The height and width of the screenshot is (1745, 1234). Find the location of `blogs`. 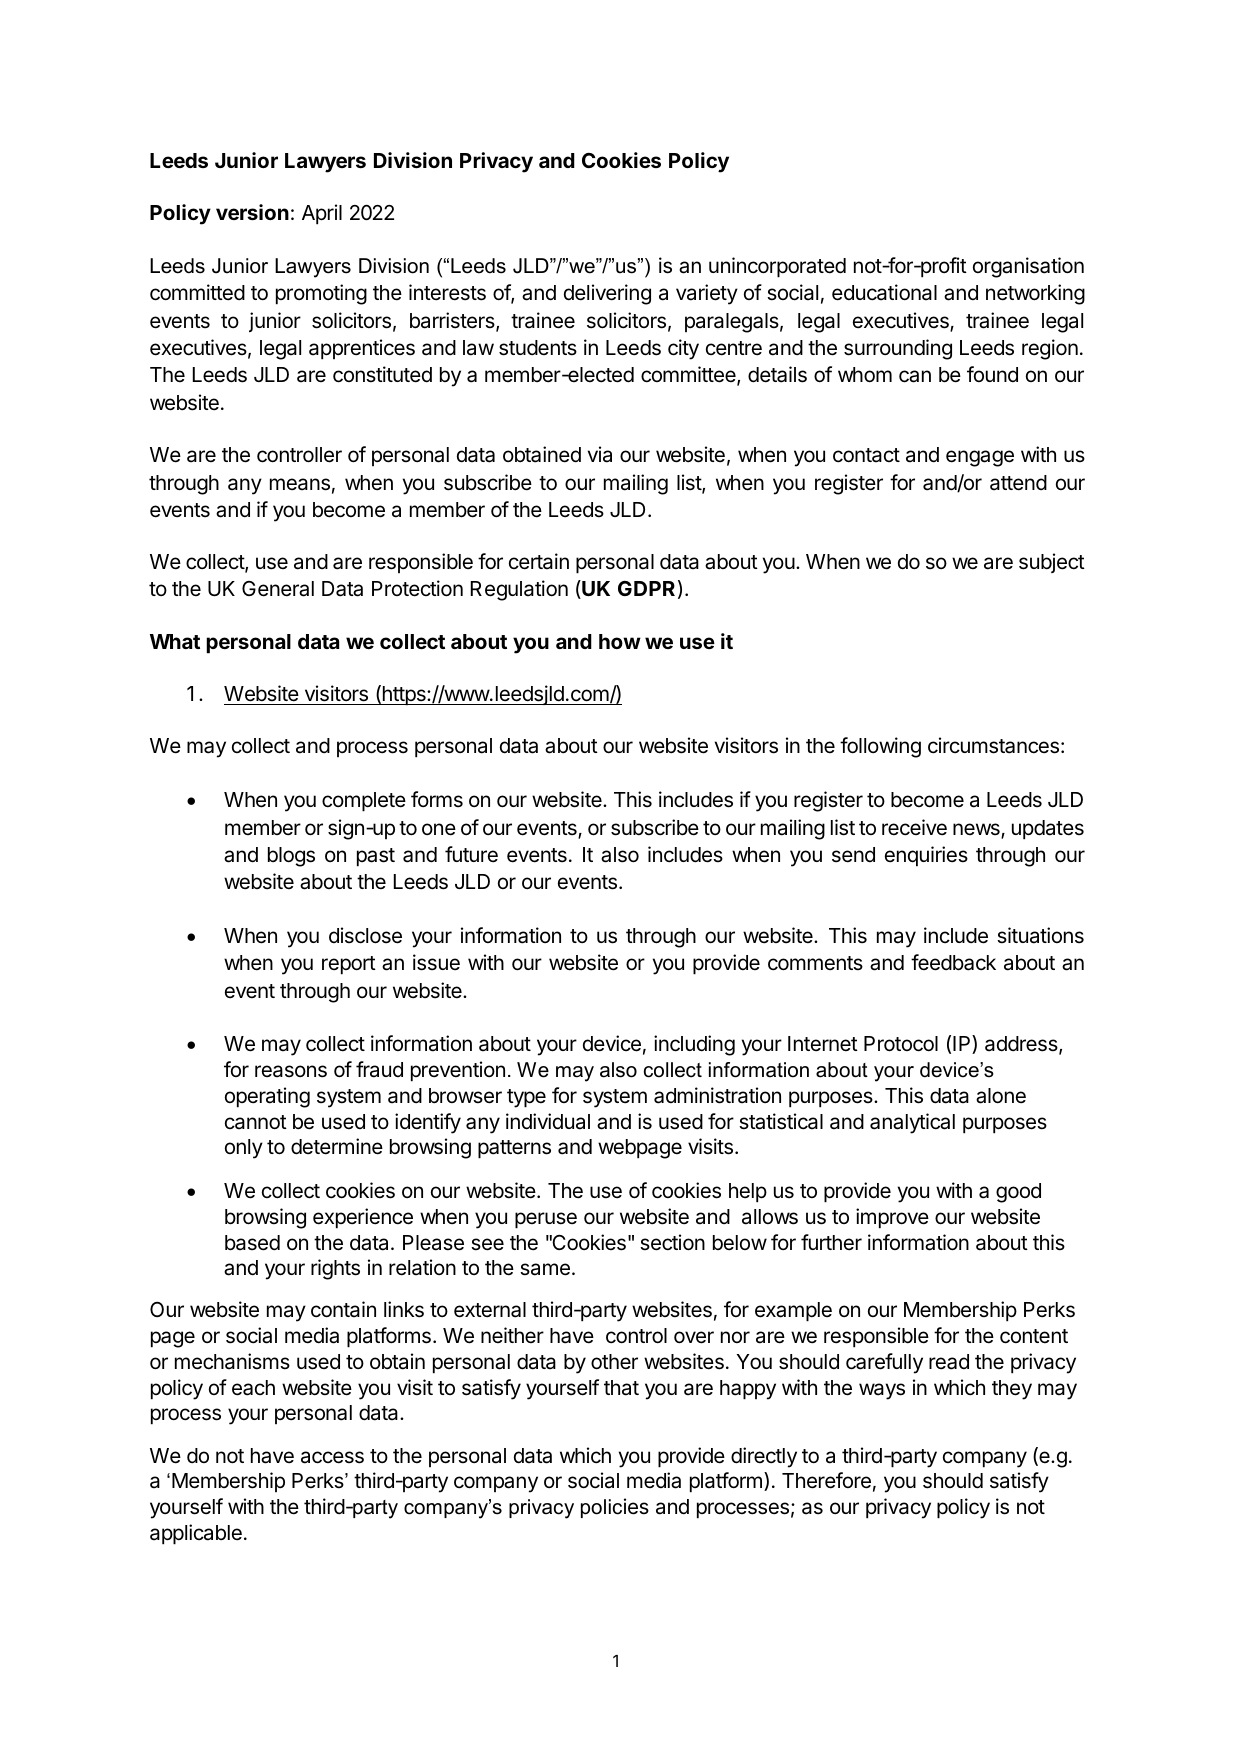

blogs is located at coordinates (291, 857).
